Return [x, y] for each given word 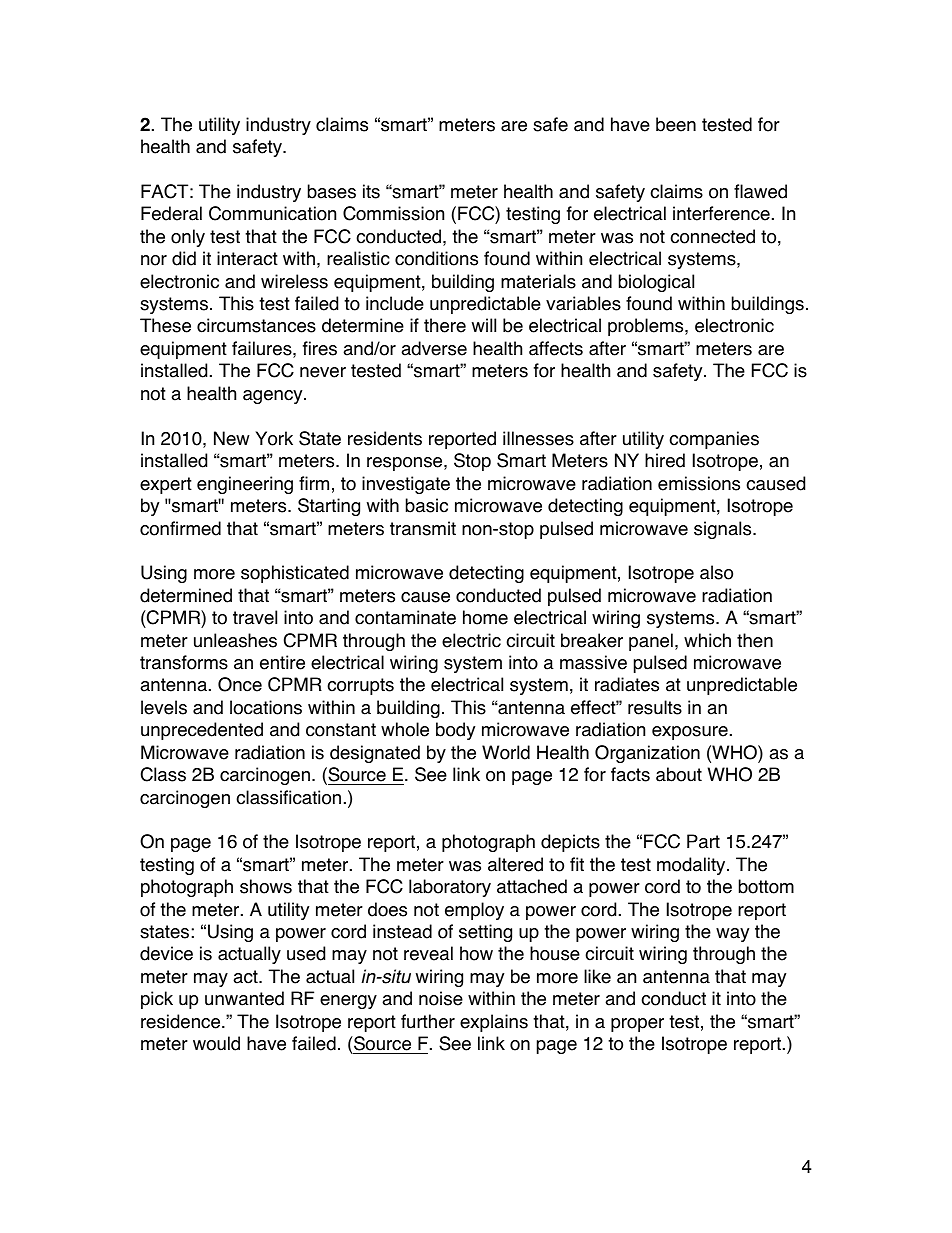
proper [637, 1025]
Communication [272, 213]
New [232, 438]
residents [385, 438]
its [371, 191]
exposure [690, 733]
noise [441, 998]
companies [714, 440]
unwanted [244, 998]
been [676, 124]
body [455, 731]
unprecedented [202, 731]
